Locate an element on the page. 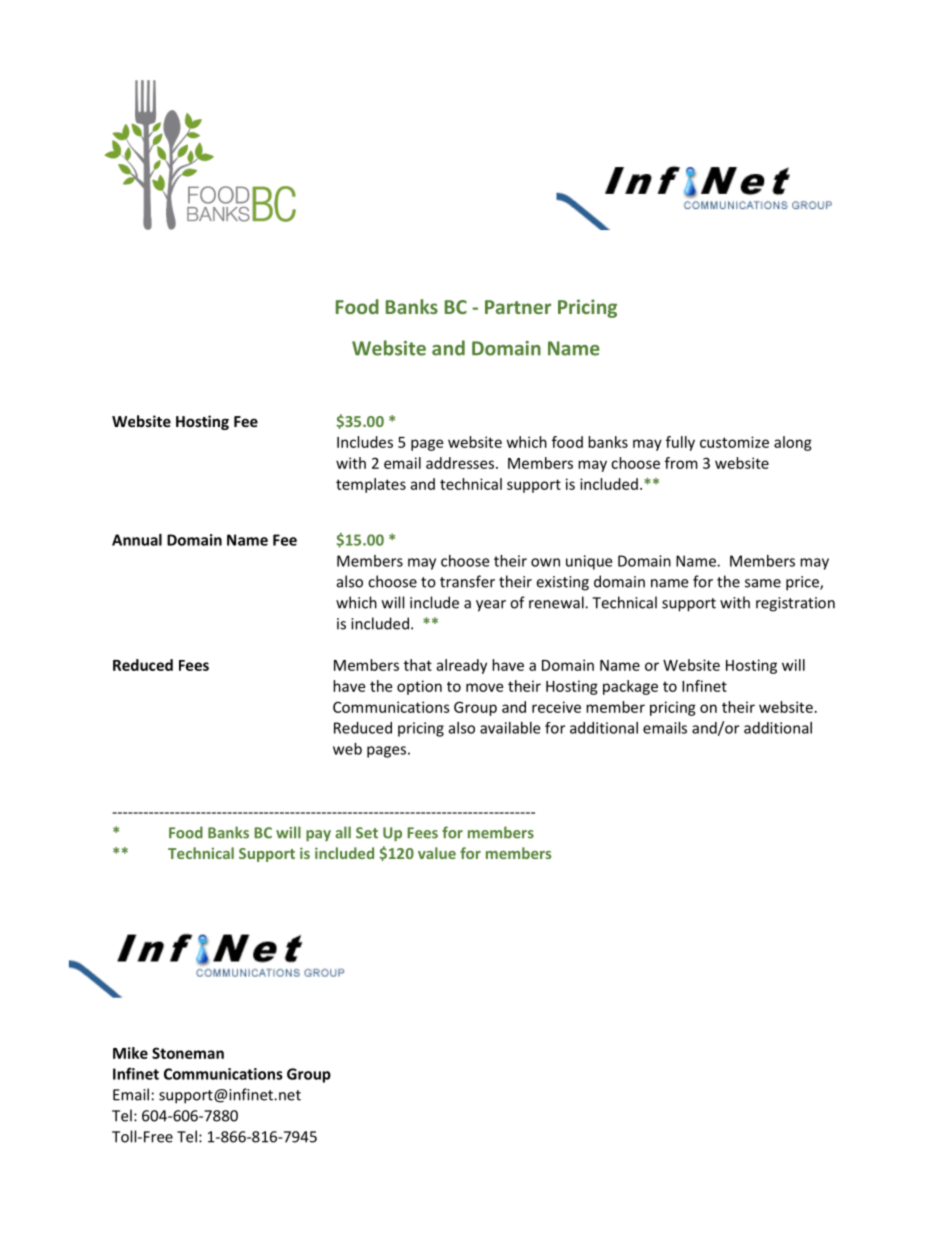  that is located at coordinates (418, 665).
